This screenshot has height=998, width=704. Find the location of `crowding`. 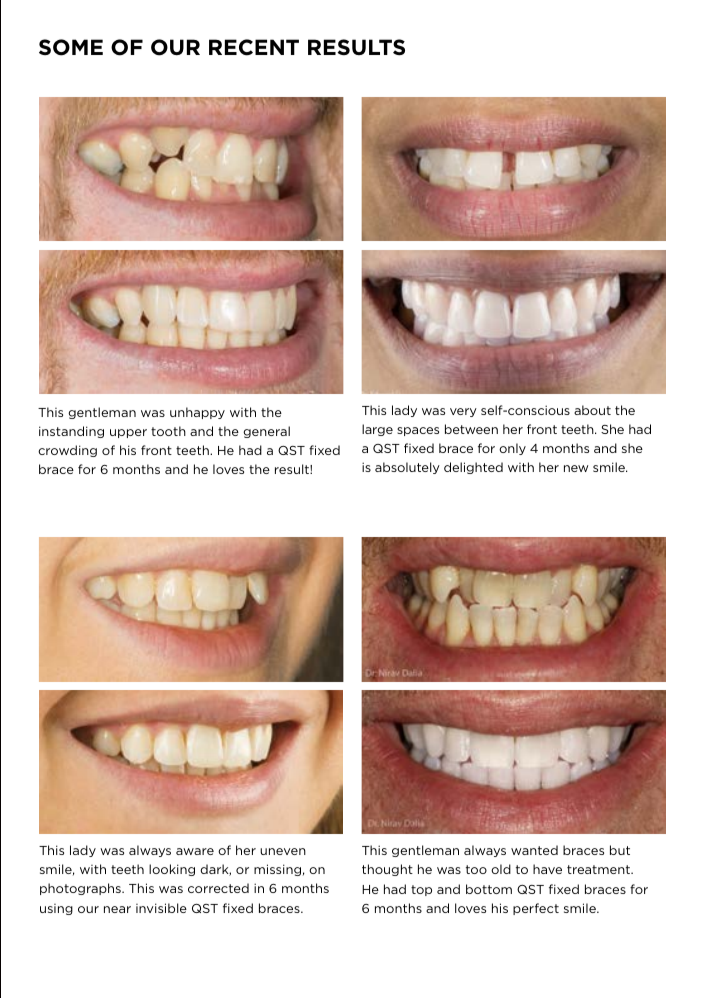

crowding is located at coordinates (67, 451).
